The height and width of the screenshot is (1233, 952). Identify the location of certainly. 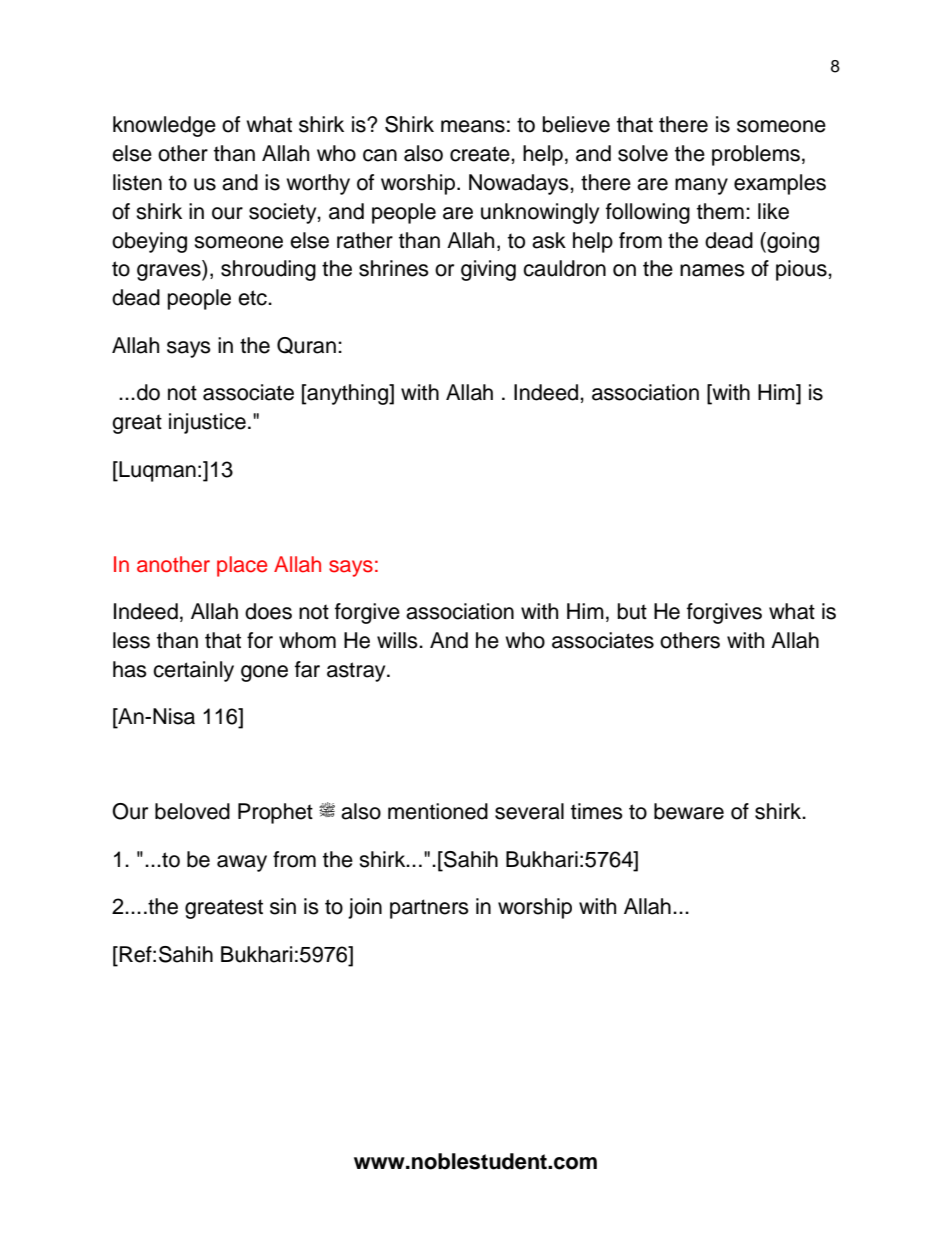
(193, 671).
